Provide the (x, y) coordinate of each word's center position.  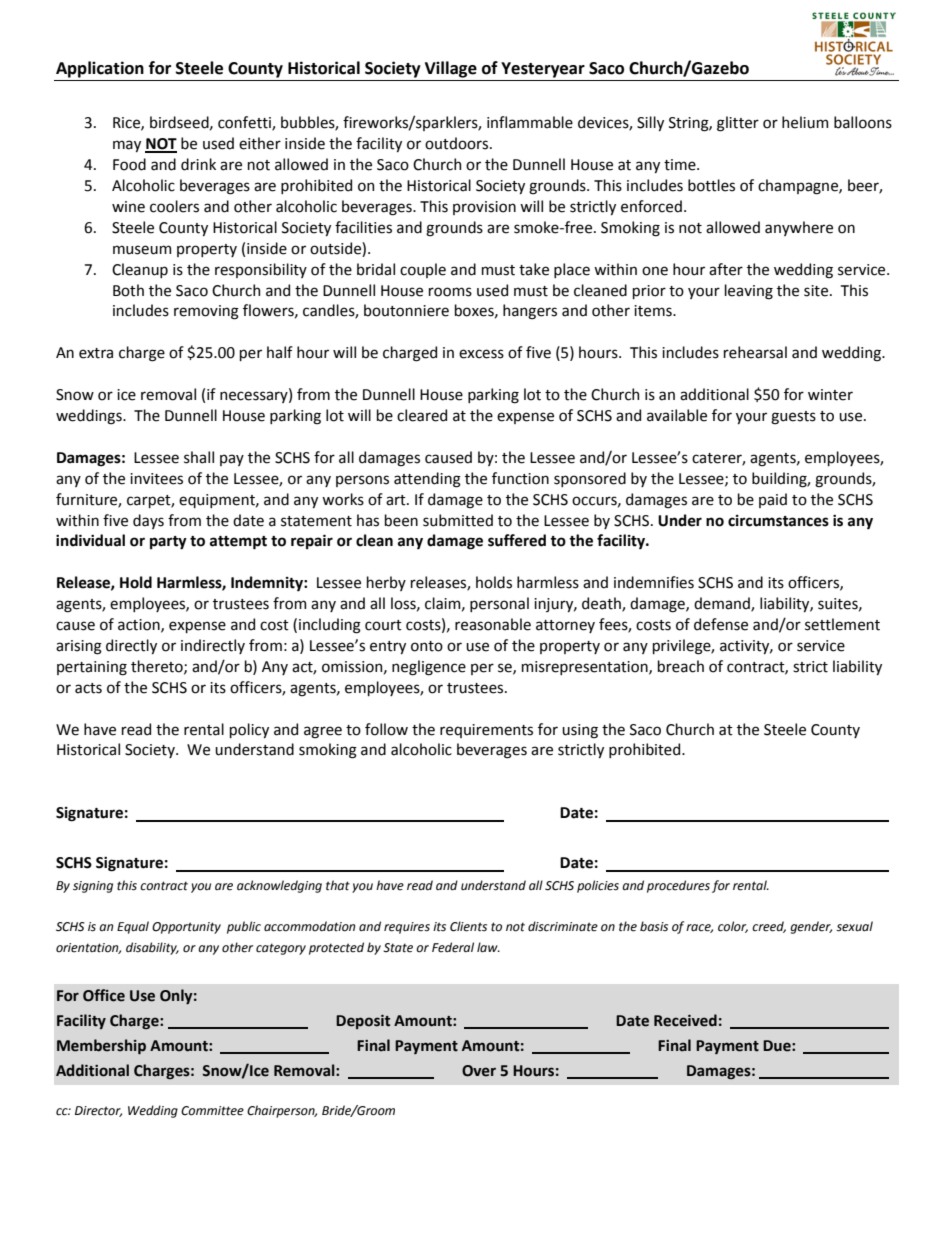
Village (451, 69)
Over (479, 1071)
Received (685, 1020)
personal (499, 604)
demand (723, 604)
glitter (738, 124)
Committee (212, 1111)
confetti (245, 123)
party (168, 543)
